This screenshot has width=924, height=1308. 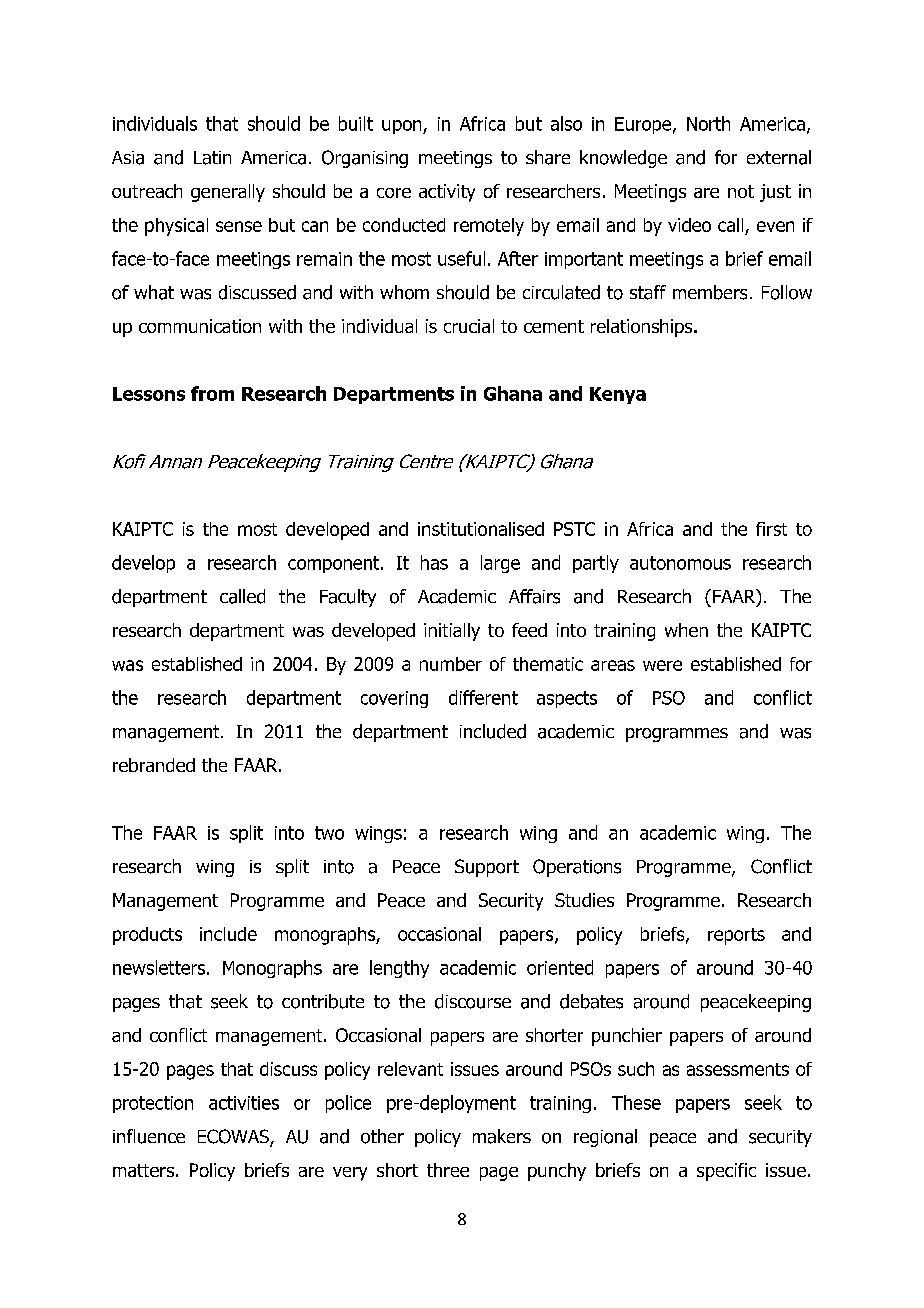 What do you see at coordinates (487, 868) in the screenshot?
I see `Support` at bounding box center [487, 868].
